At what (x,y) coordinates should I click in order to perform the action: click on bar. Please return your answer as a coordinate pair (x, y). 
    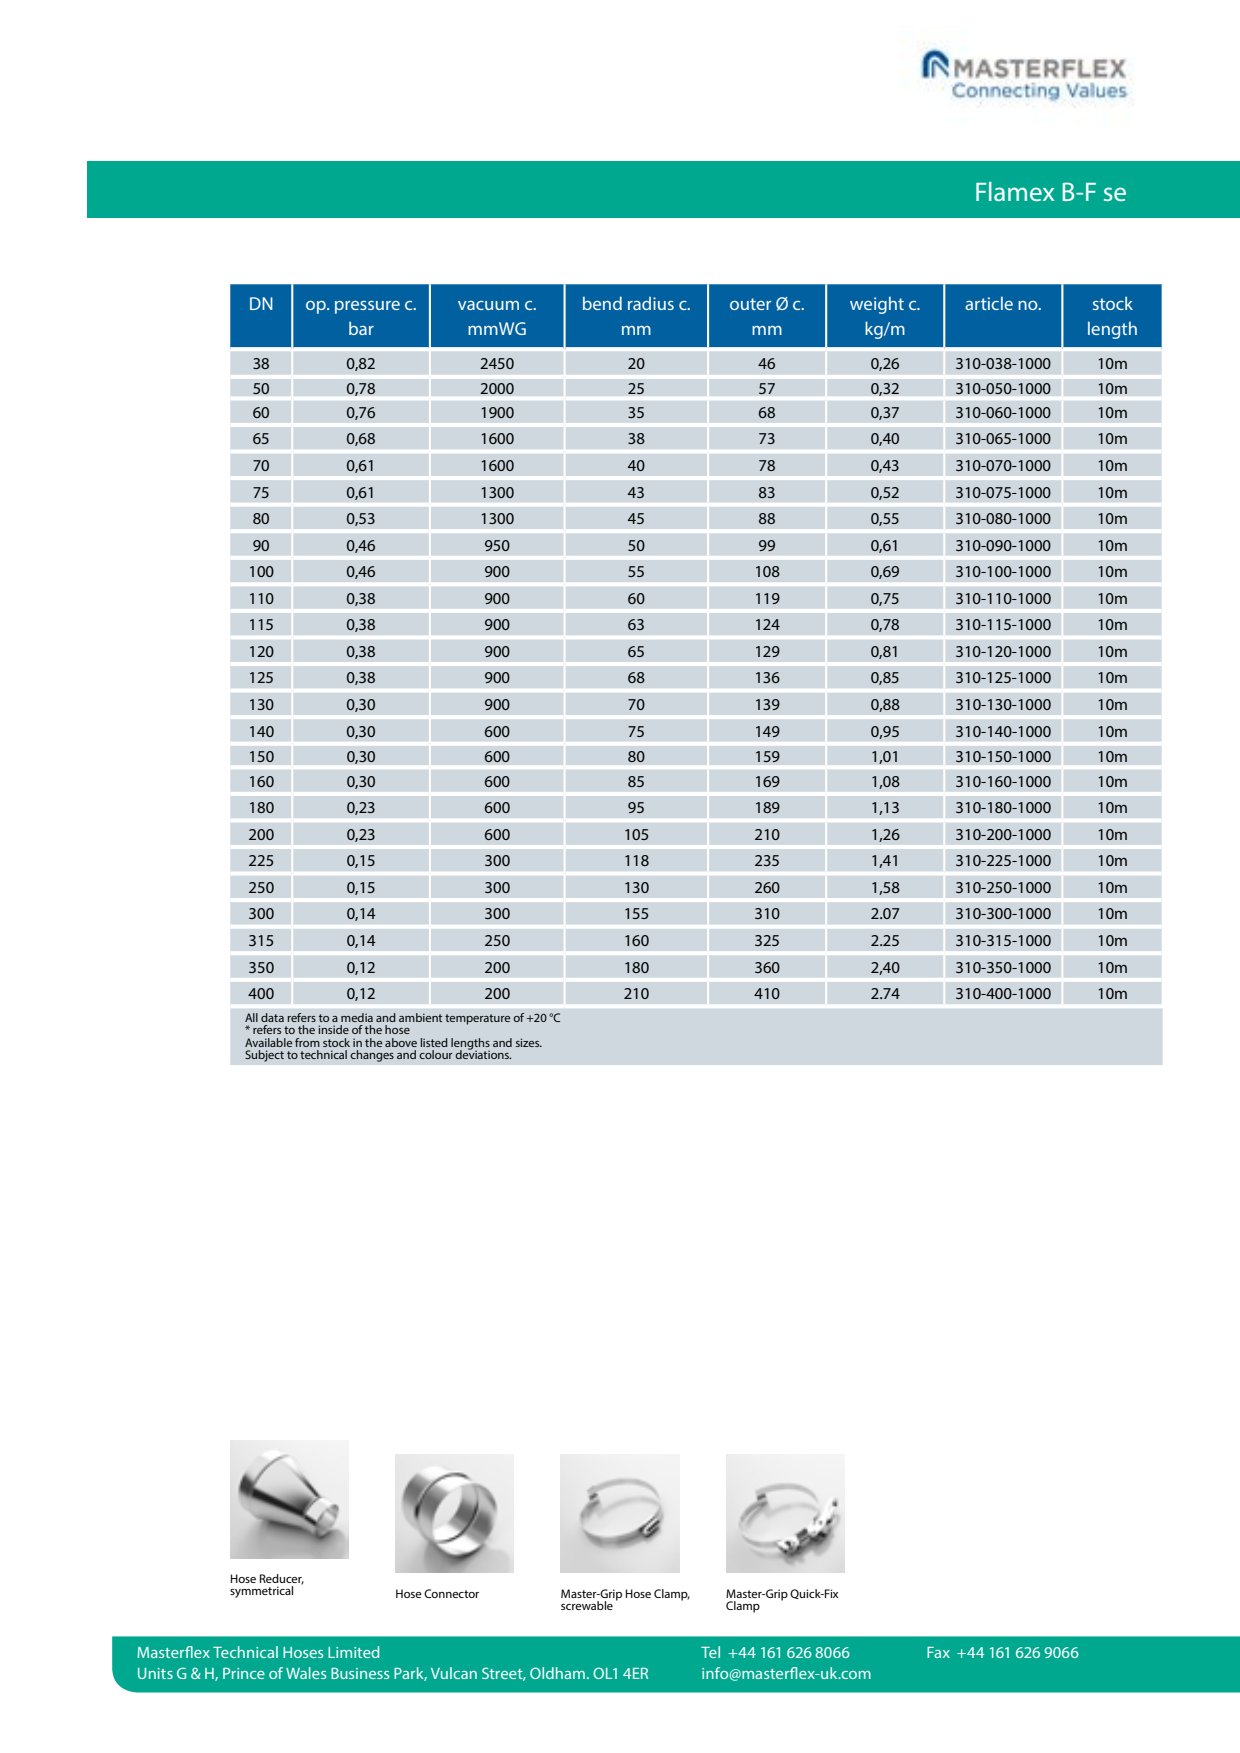
    Looking at the image, I should click on (361, 328).
